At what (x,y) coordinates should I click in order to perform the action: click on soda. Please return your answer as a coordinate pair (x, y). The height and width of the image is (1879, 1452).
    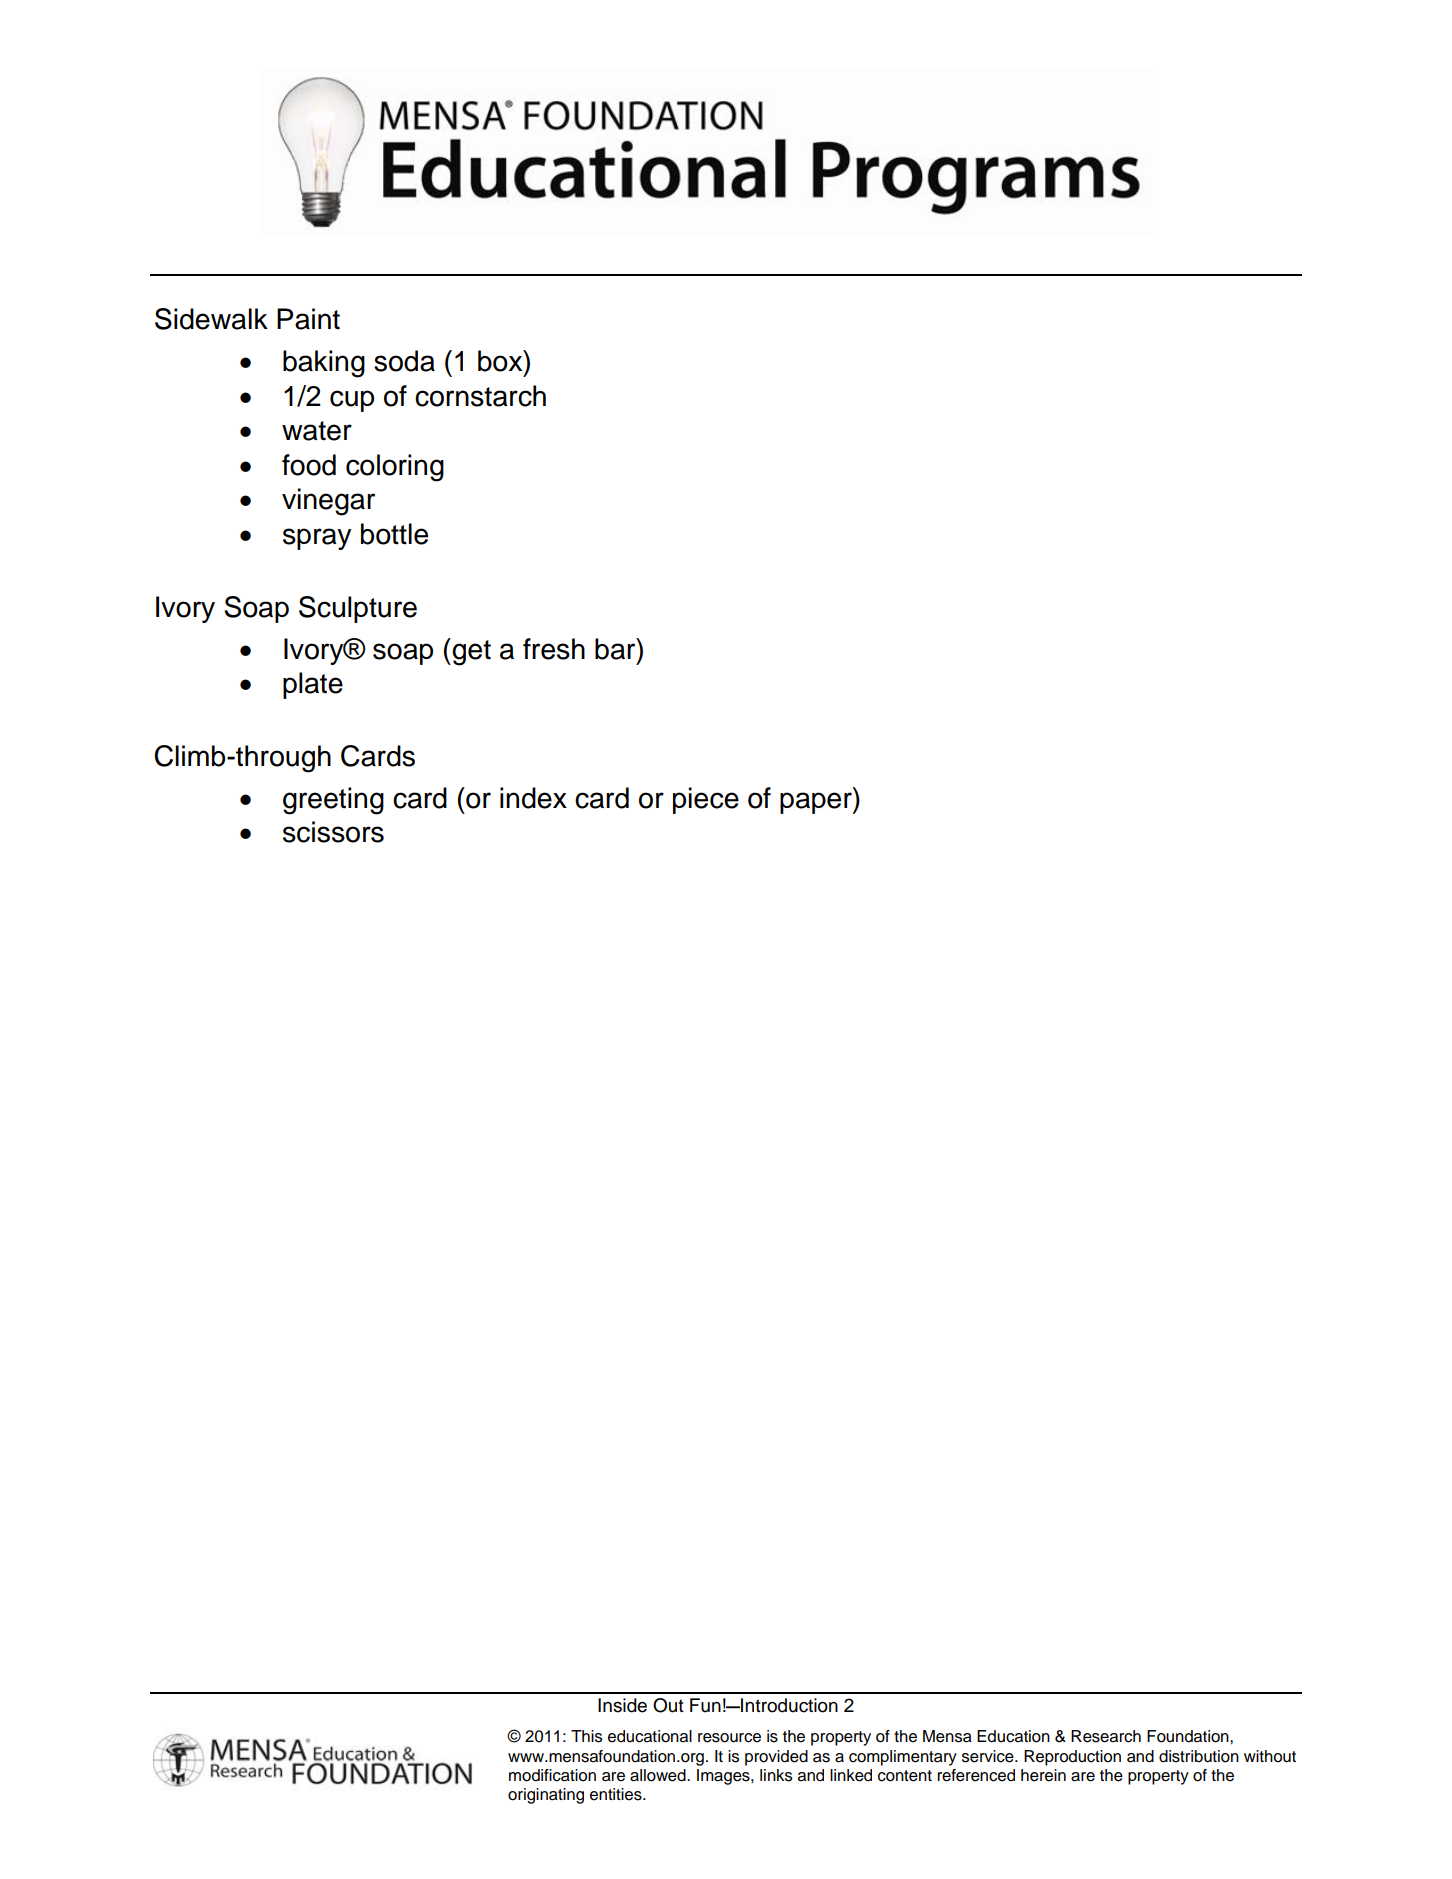
    Looking at the image, I should click on (404, 361).
